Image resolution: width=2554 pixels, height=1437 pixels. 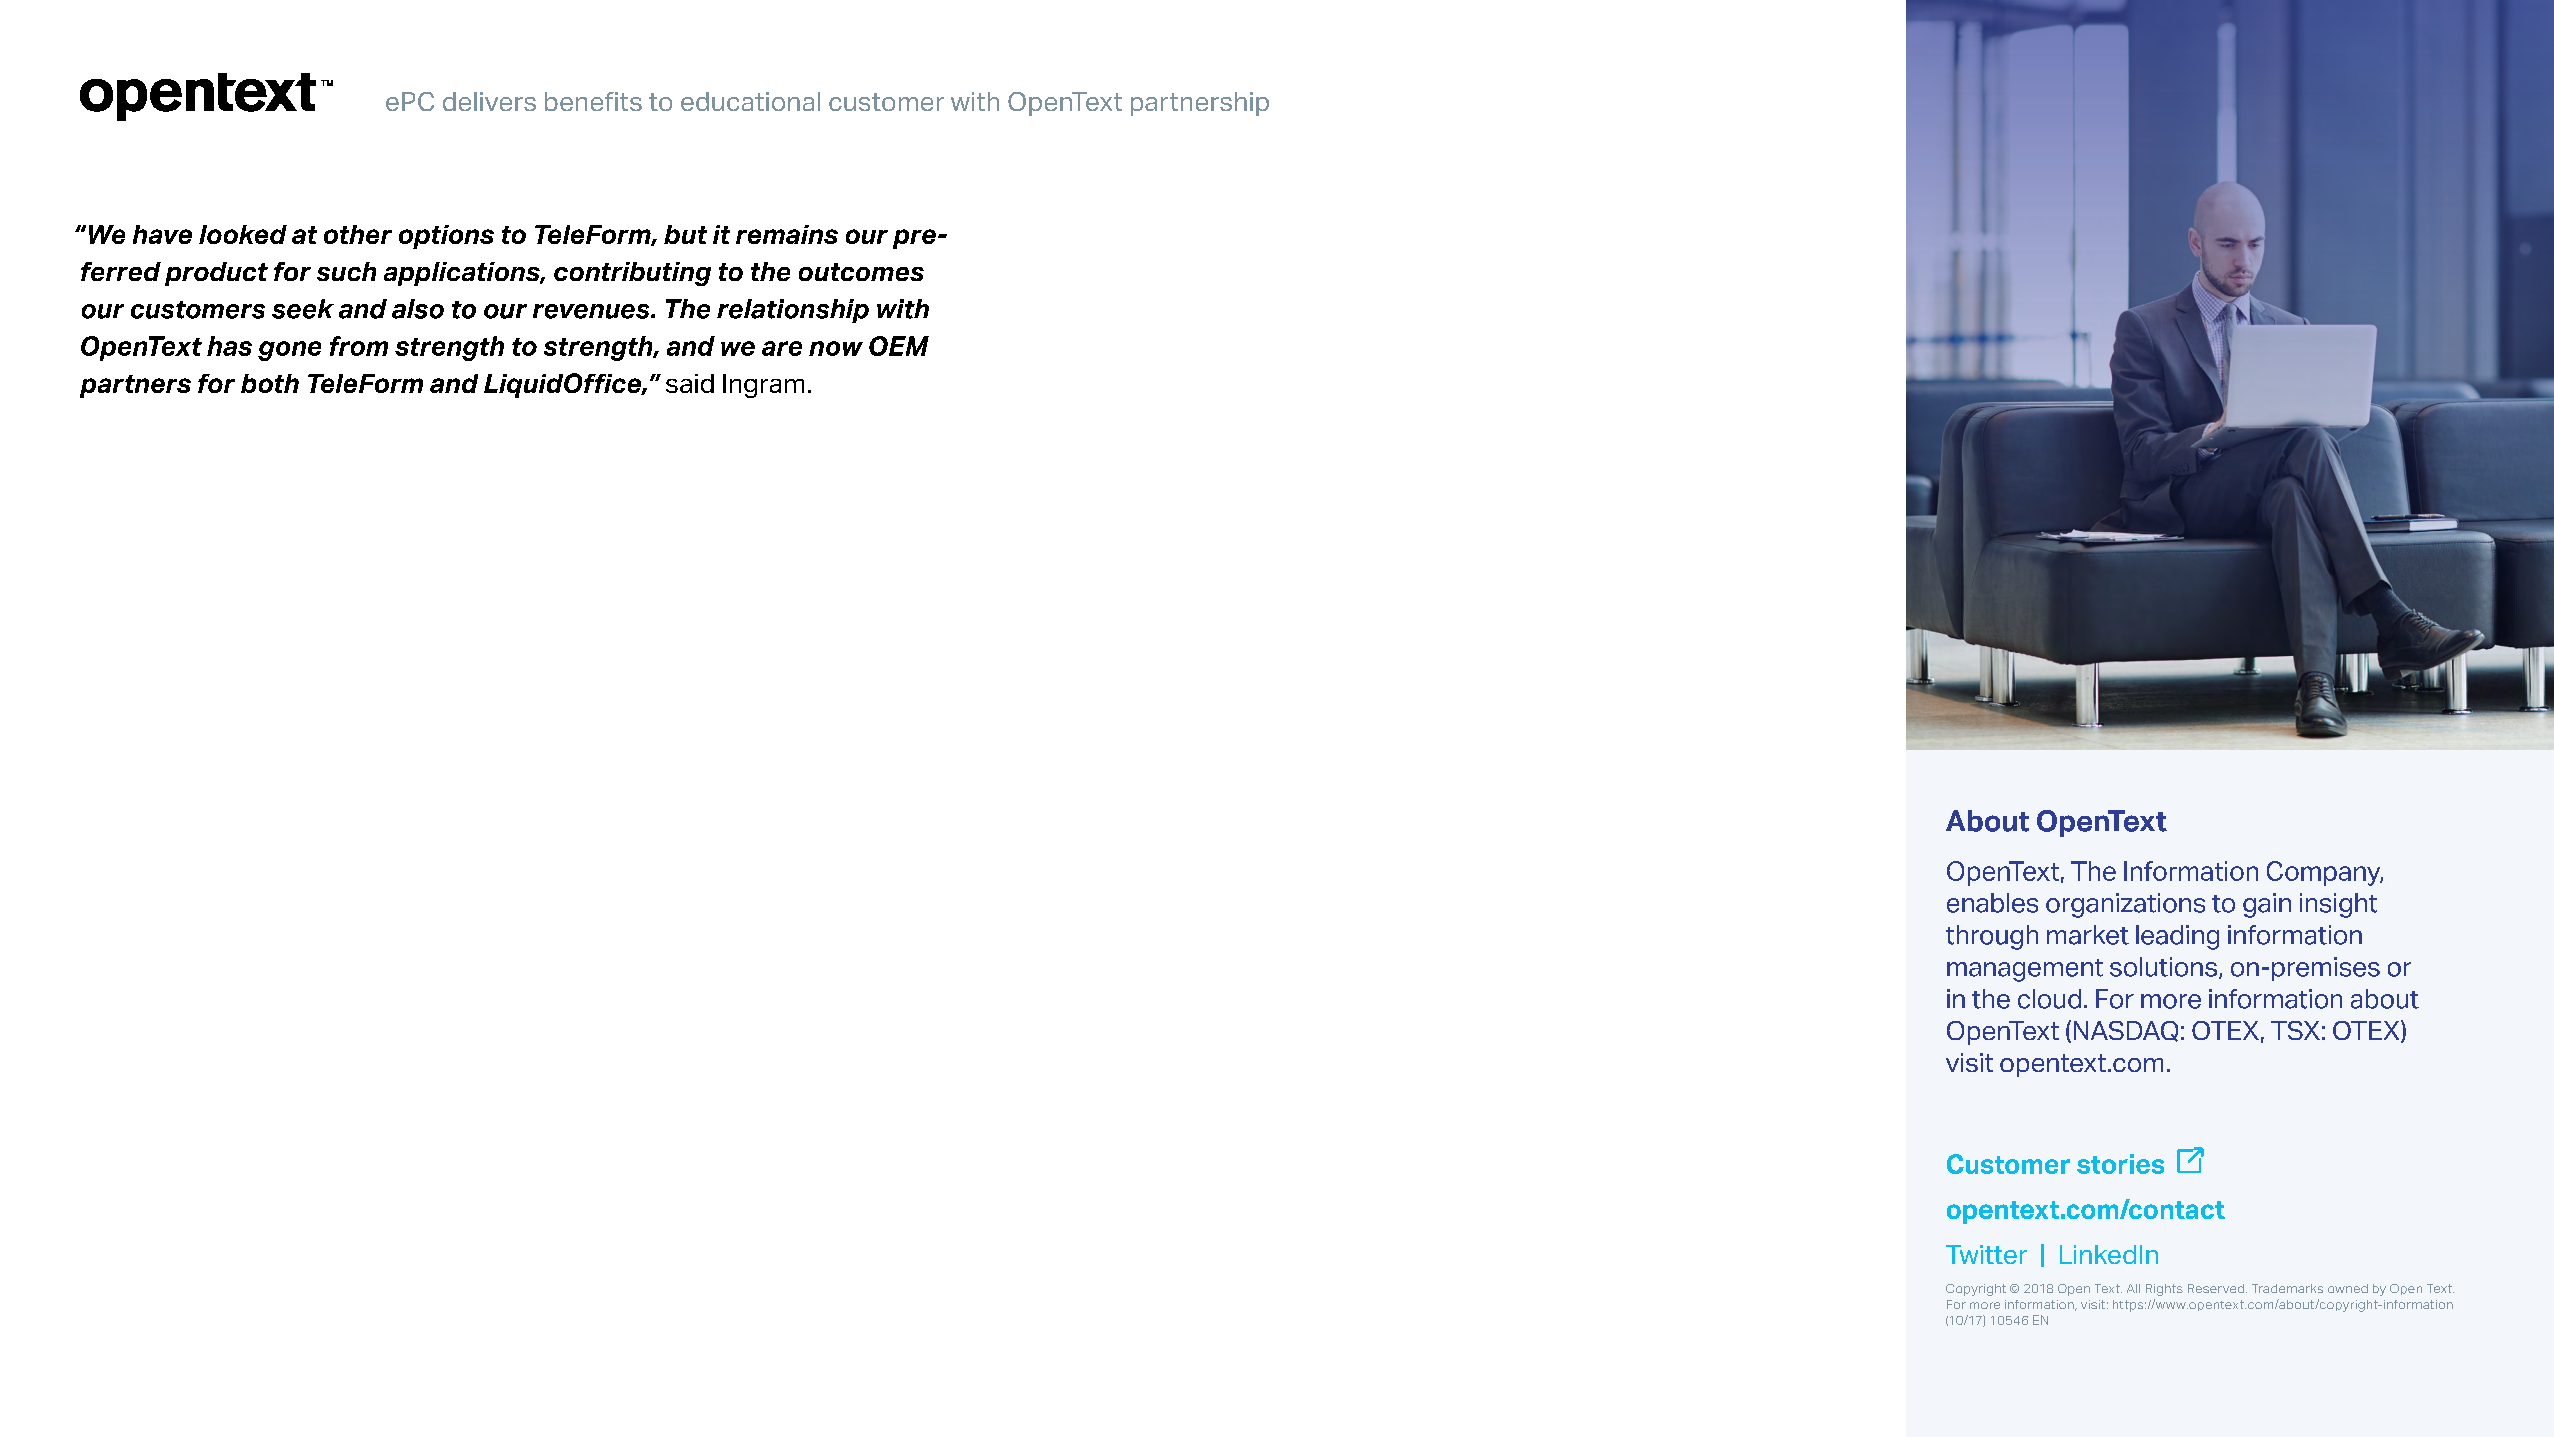 I want to click on Rights, so click(x=2164, y=1290).
